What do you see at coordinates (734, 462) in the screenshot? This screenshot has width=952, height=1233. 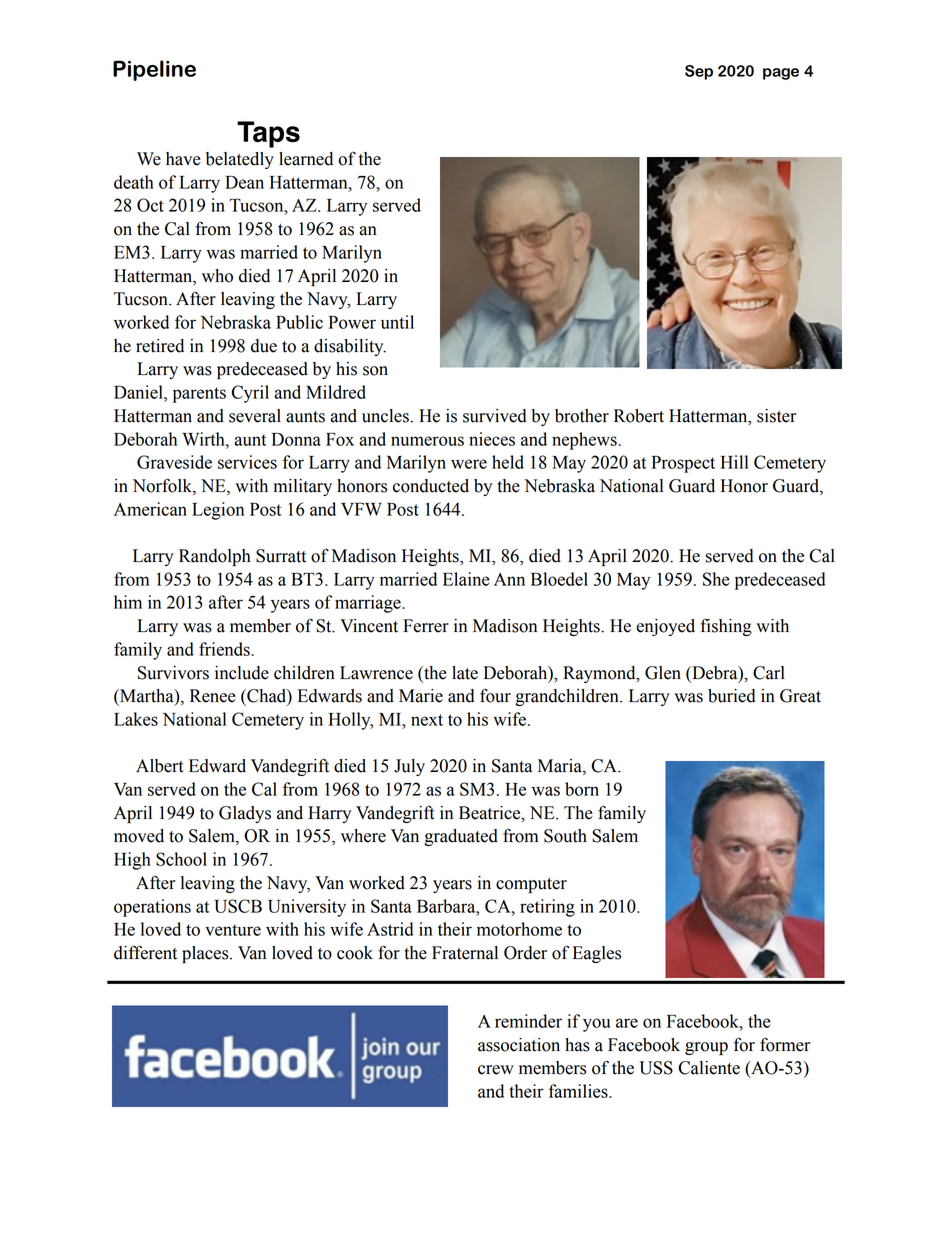 I see `Hill` at bounding box center [734, 462].
